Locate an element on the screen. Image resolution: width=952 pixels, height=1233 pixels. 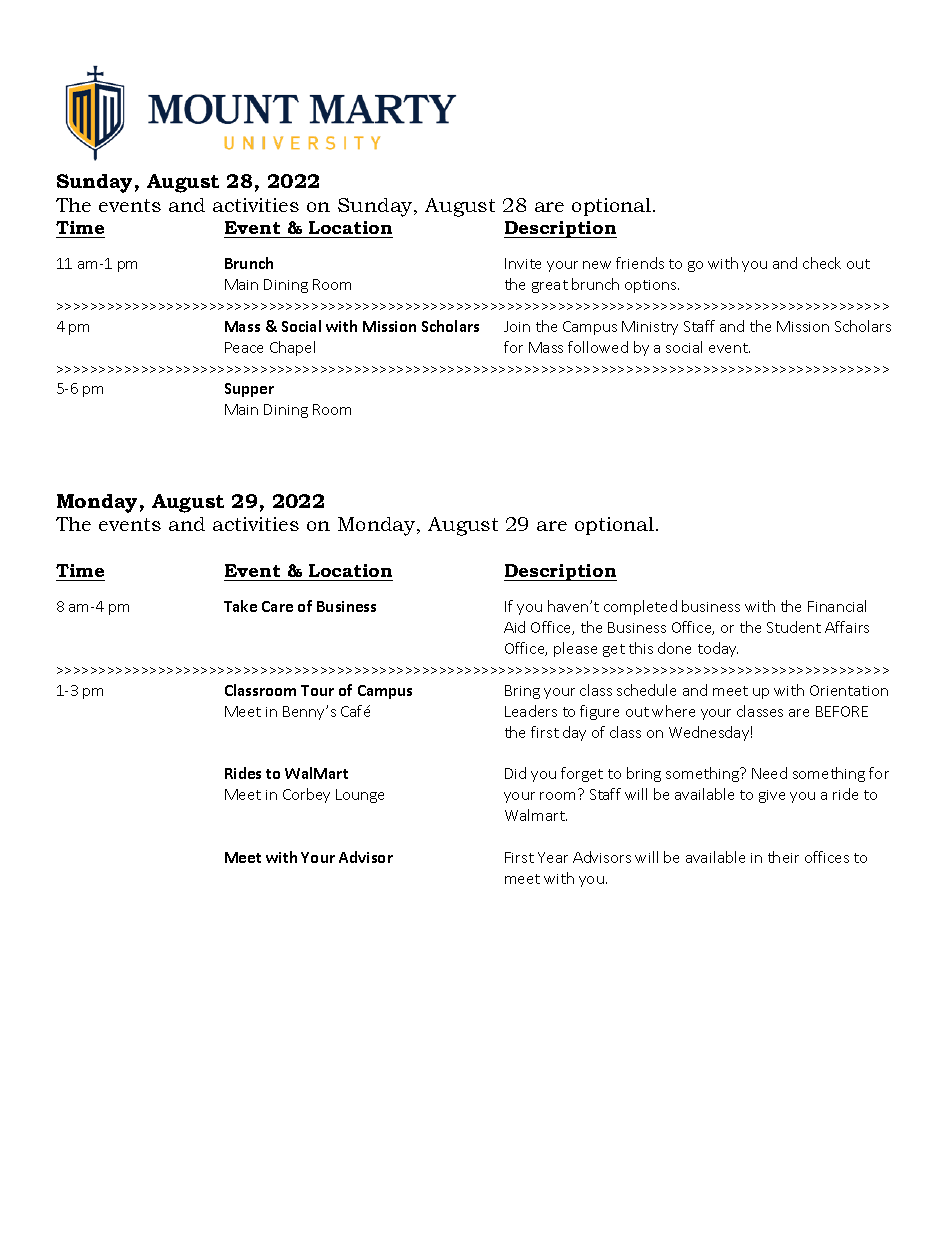
check is located at coordinates (822, 263).
